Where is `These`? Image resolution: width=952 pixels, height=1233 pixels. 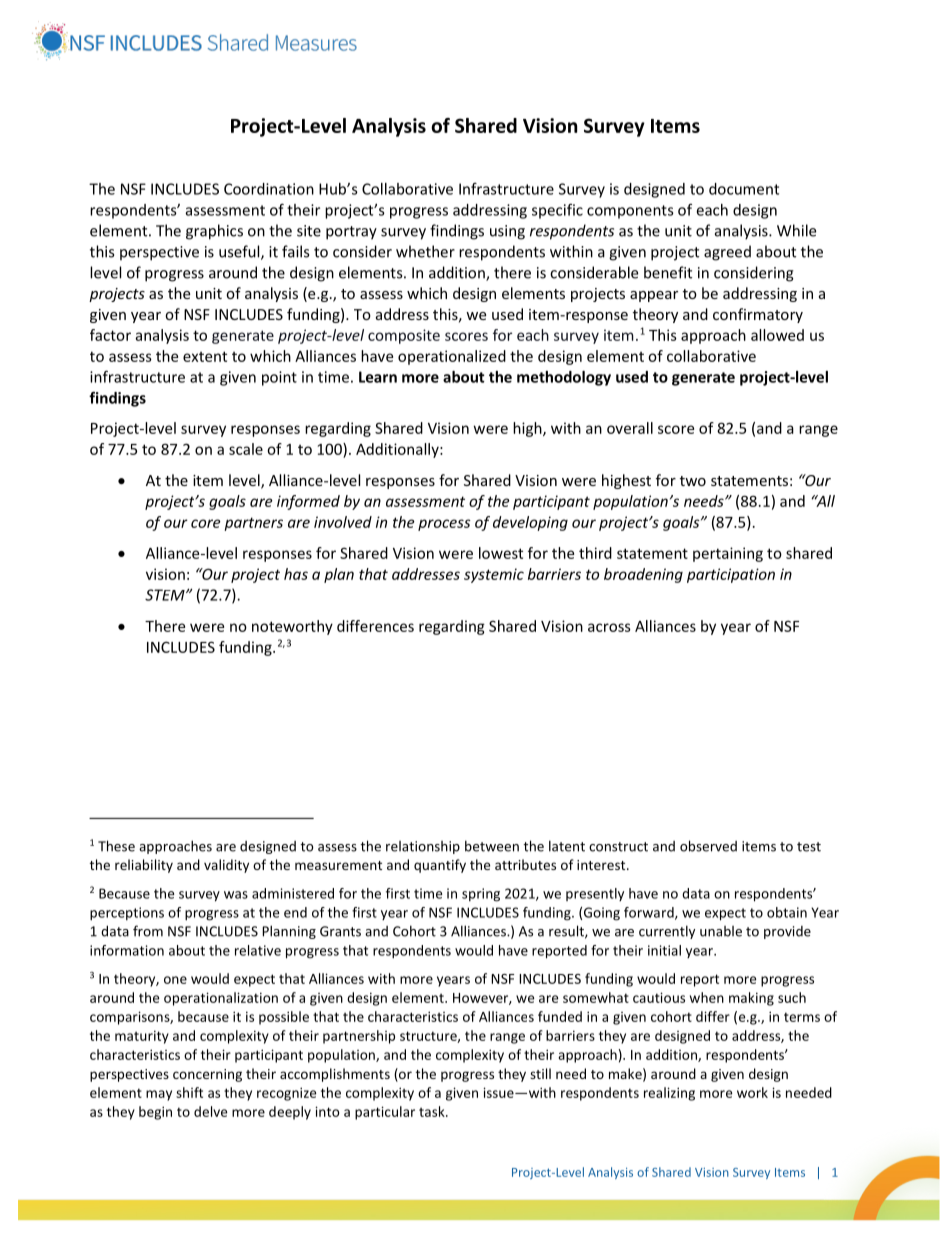
These is located at coordinates (116, 846).
